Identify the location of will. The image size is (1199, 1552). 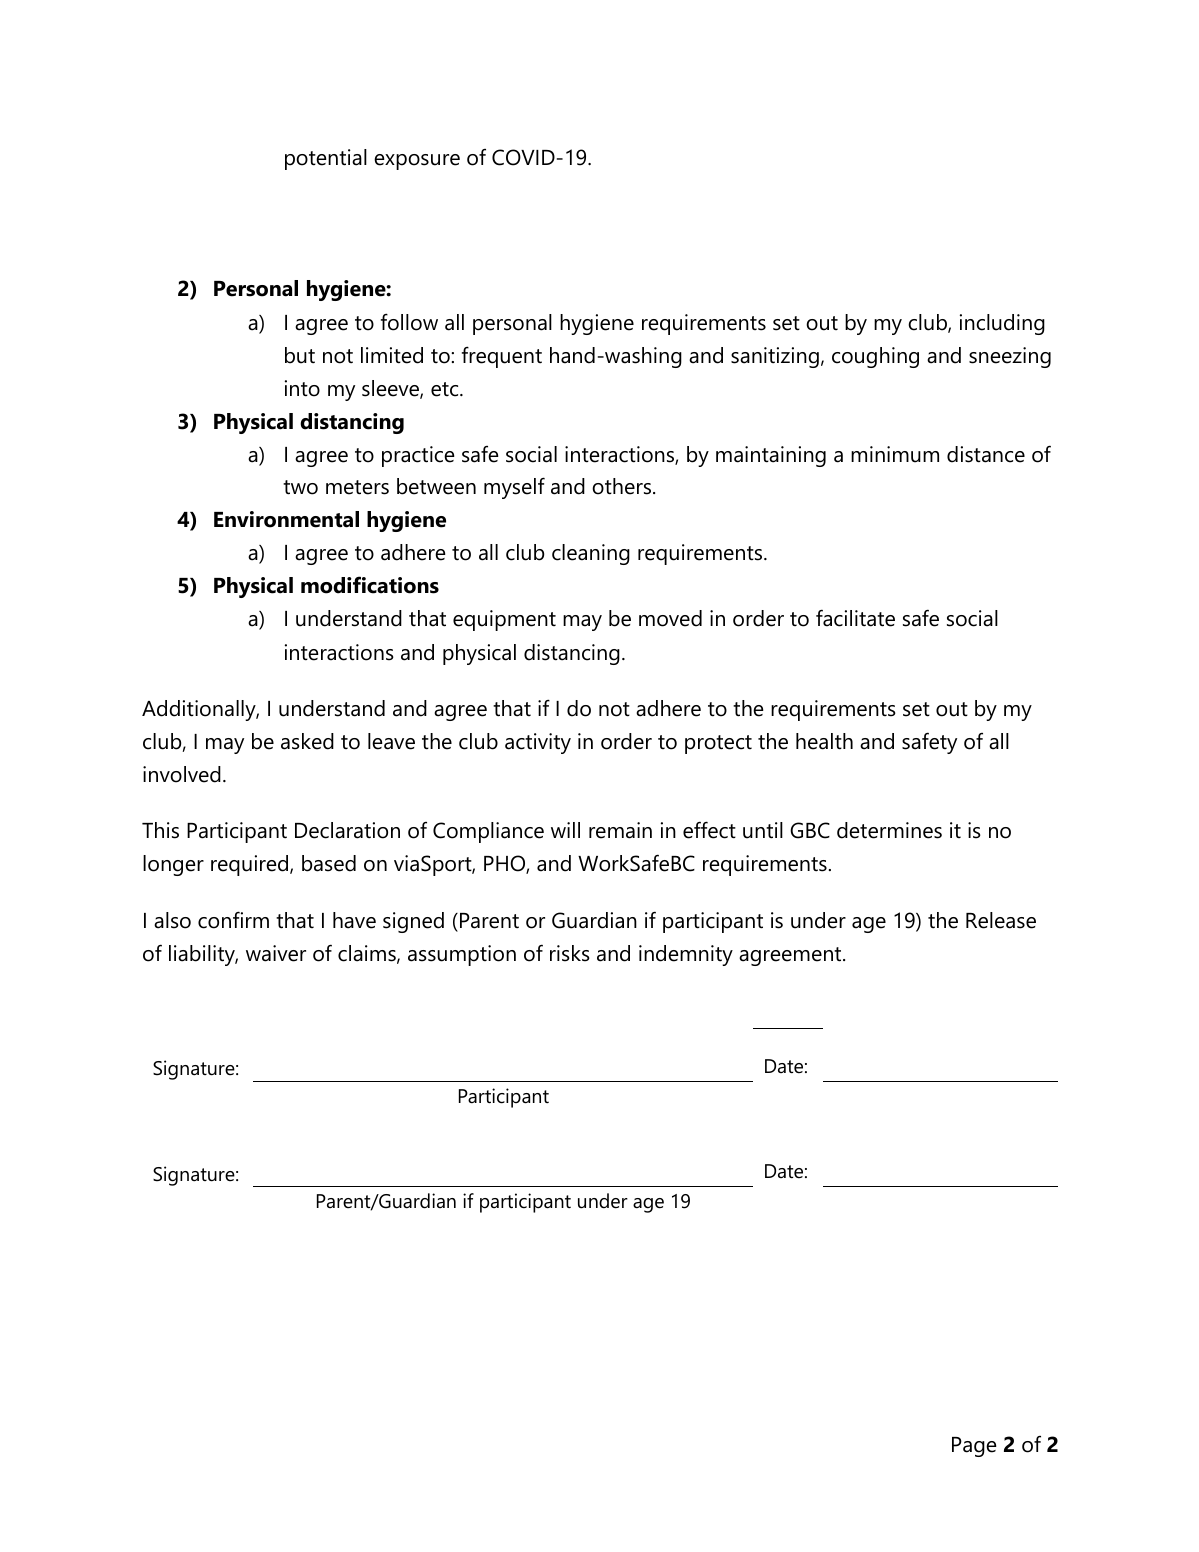
(565, 830).
